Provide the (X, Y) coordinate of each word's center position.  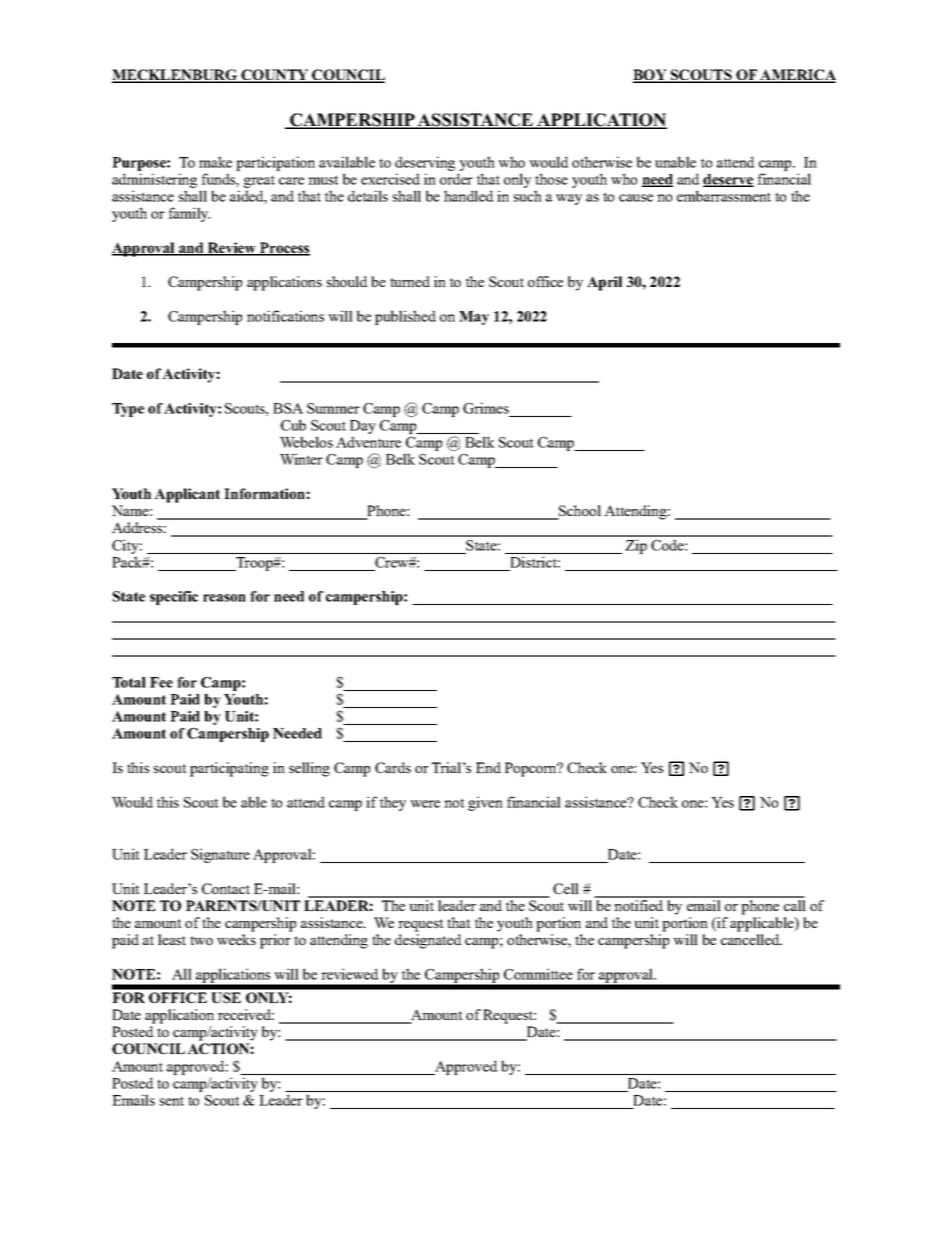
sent (172, 1101)
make (215, 162)
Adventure (368, 442)
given (485, 803)
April (604, 283)
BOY (651, 76)
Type (128, 410)
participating (229, 769)
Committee (538, 974)
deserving (425, 163)
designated (428, 941)
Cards (393, 767)
